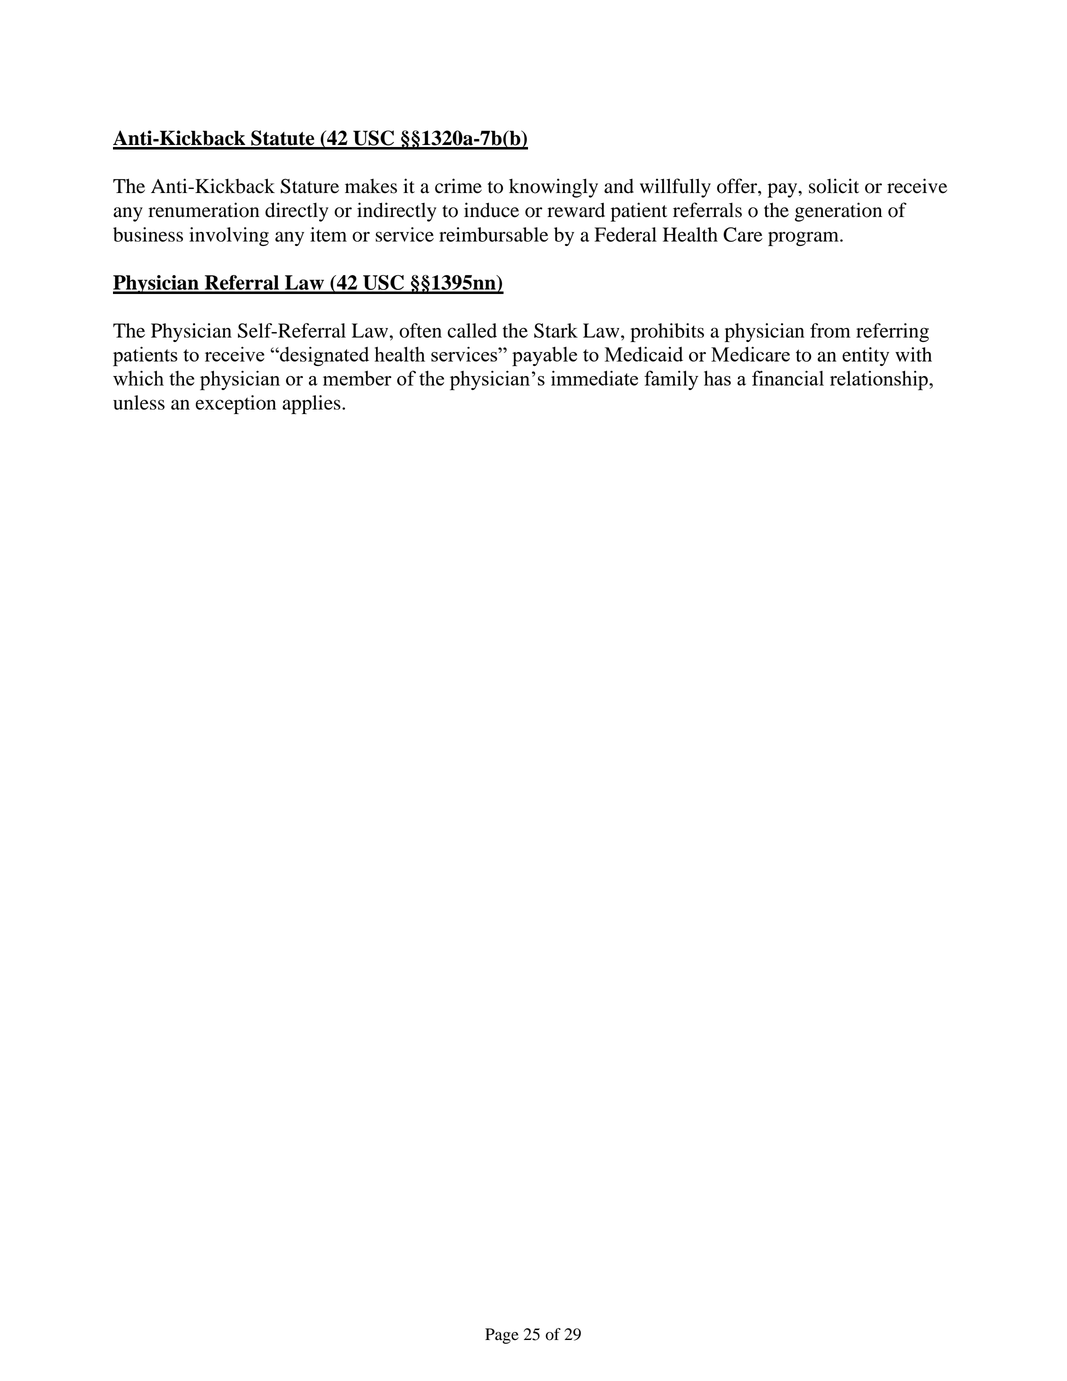 This document has width=1067, height=1381. What do you see at coordinates (717, 378) in the document?
I see `has` at bounding box center [717, 378].
